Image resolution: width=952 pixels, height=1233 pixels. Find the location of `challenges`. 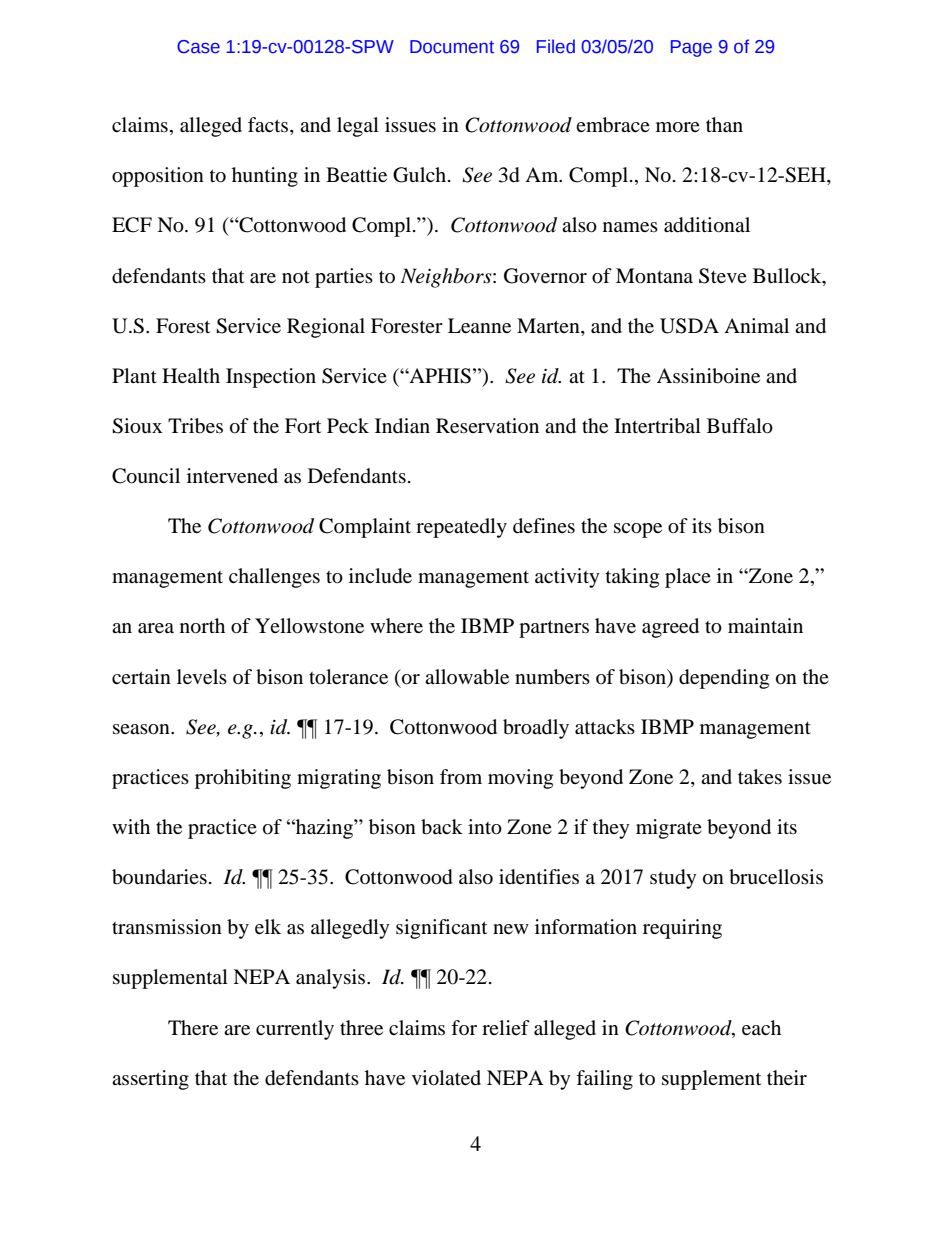

challenges is located at coordinates (274, 578).
